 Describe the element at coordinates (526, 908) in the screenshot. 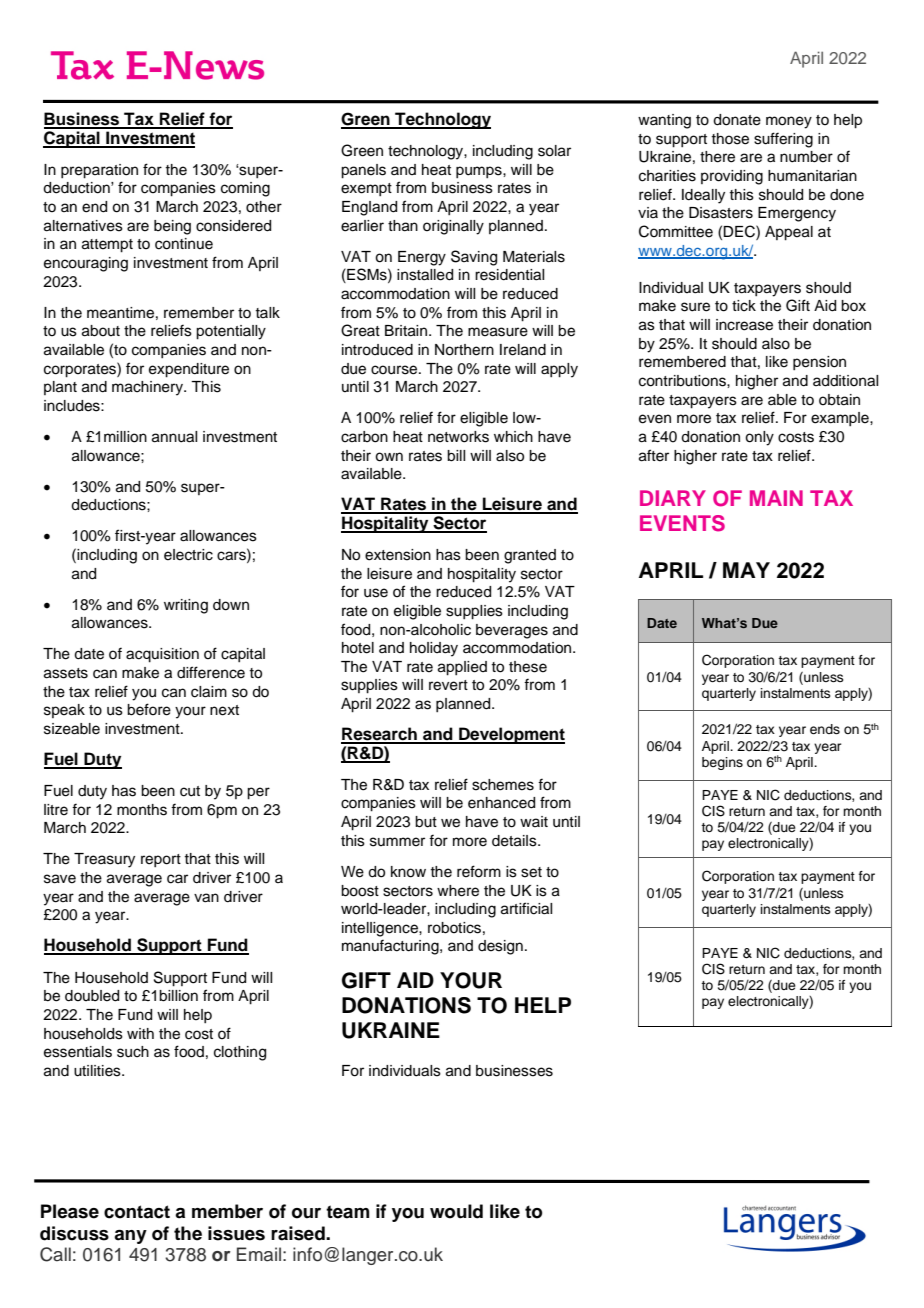

I see `artificial` at that location.
